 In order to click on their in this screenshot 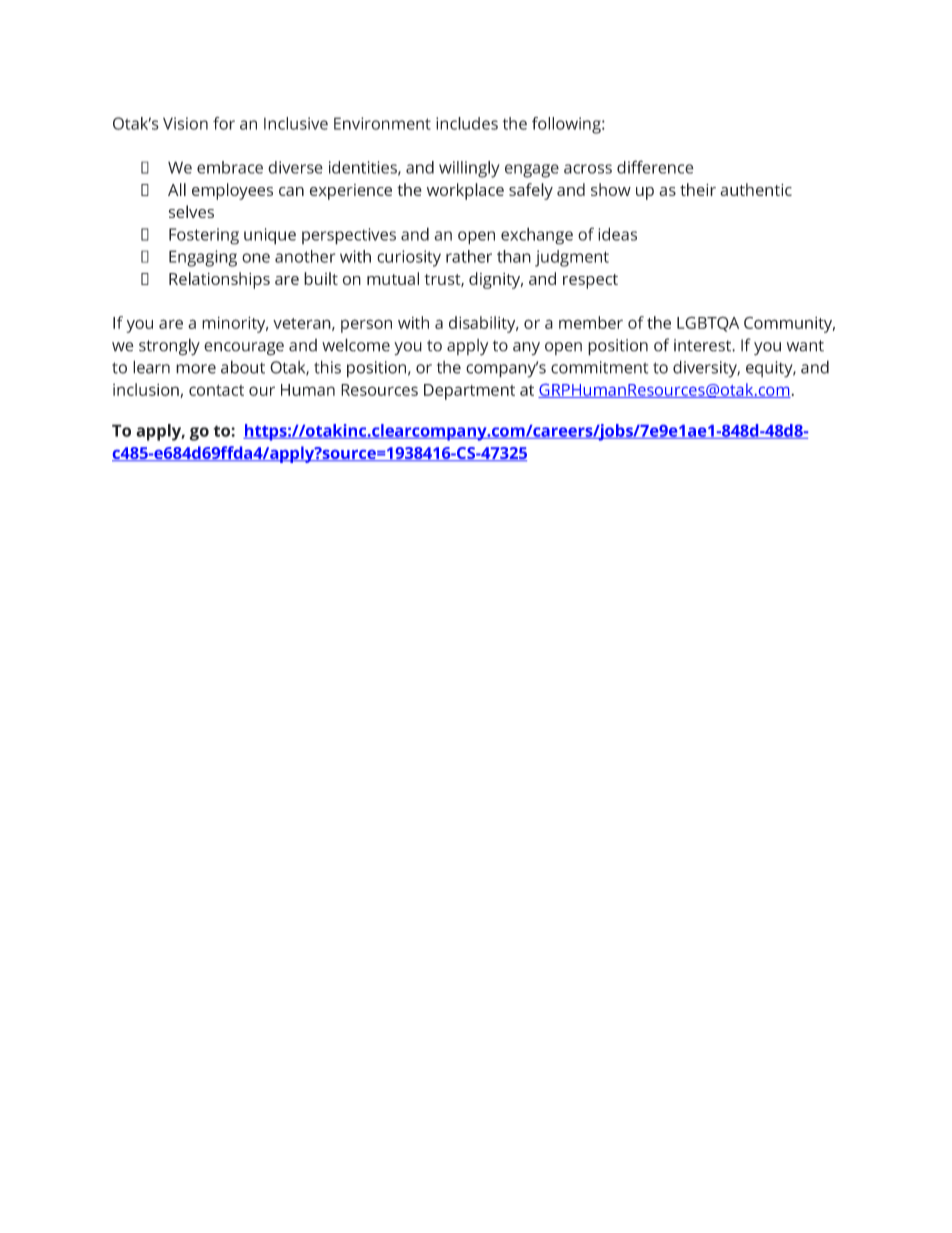, I will do `click(698, 189)`.
